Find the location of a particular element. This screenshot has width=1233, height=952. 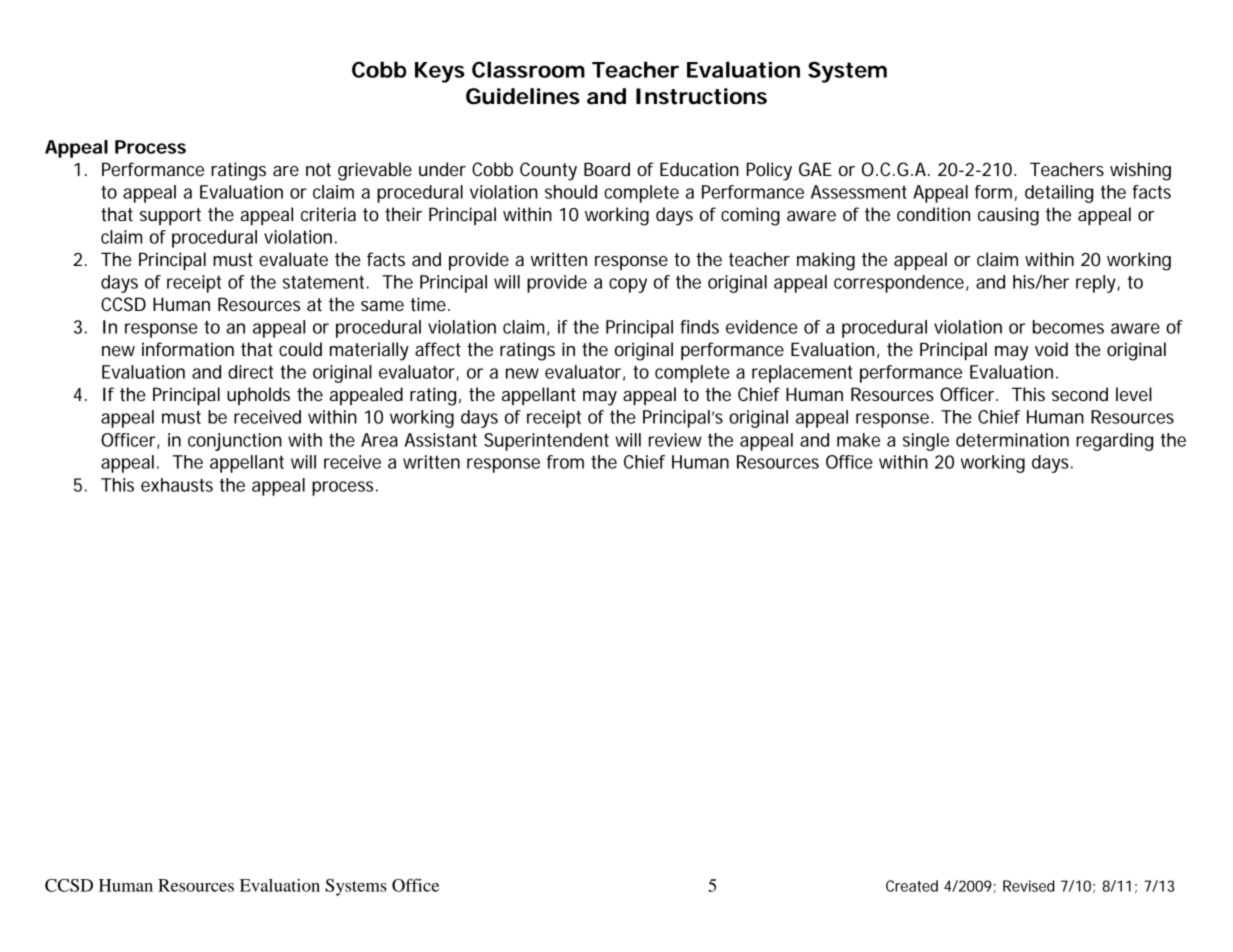

evaluate is located at coordinates (293, 259).
